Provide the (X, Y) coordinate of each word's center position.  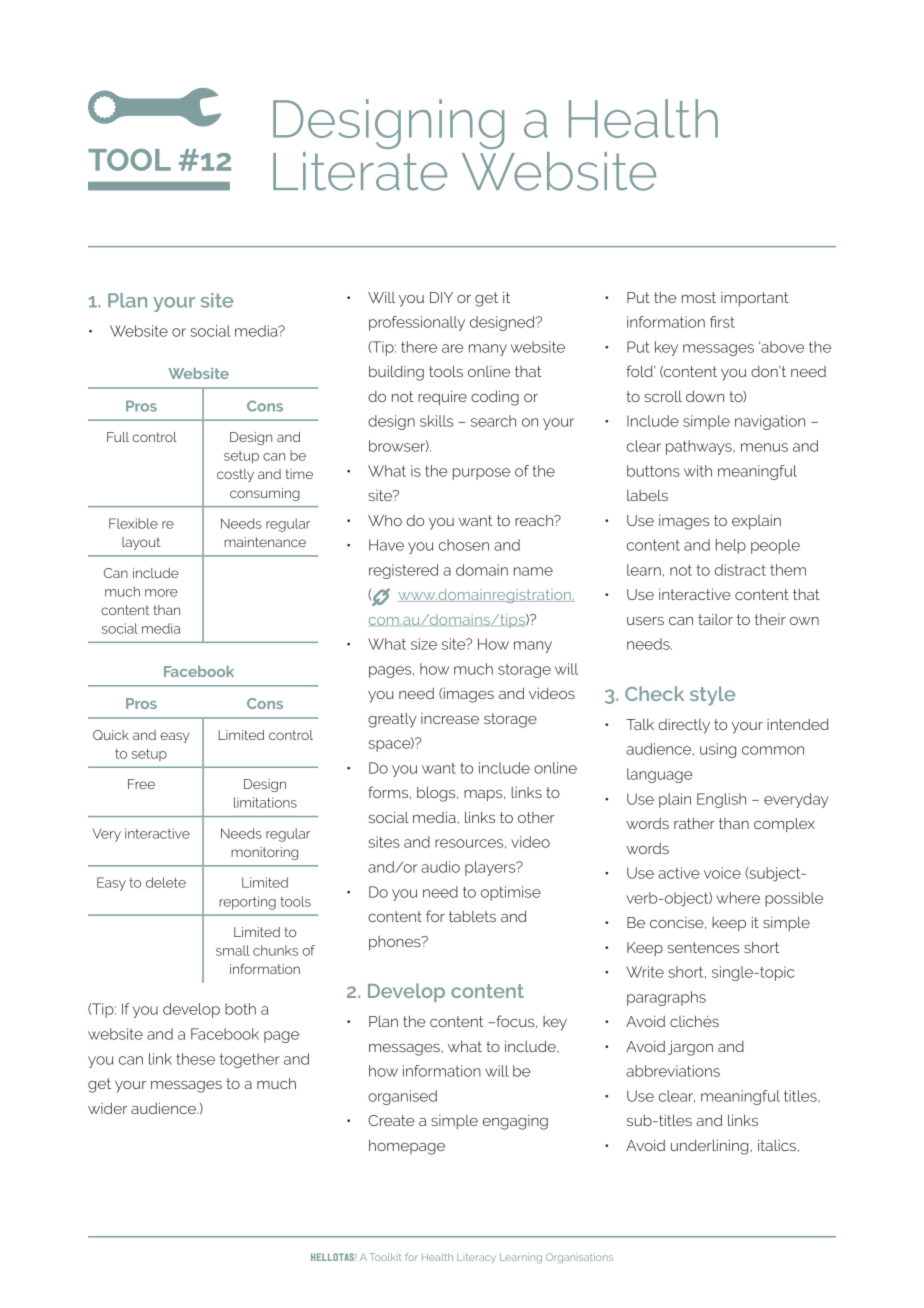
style (712, 696)
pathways (700, 447)
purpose (481, 474)
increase (450, 718)
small (233, 950)
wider (107, 1108)
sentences (703, 947)
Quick (111, 735)
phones (396, 943)
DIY (441, 297)
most (699, 297)
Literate (360, 171)
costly (235, 475)
